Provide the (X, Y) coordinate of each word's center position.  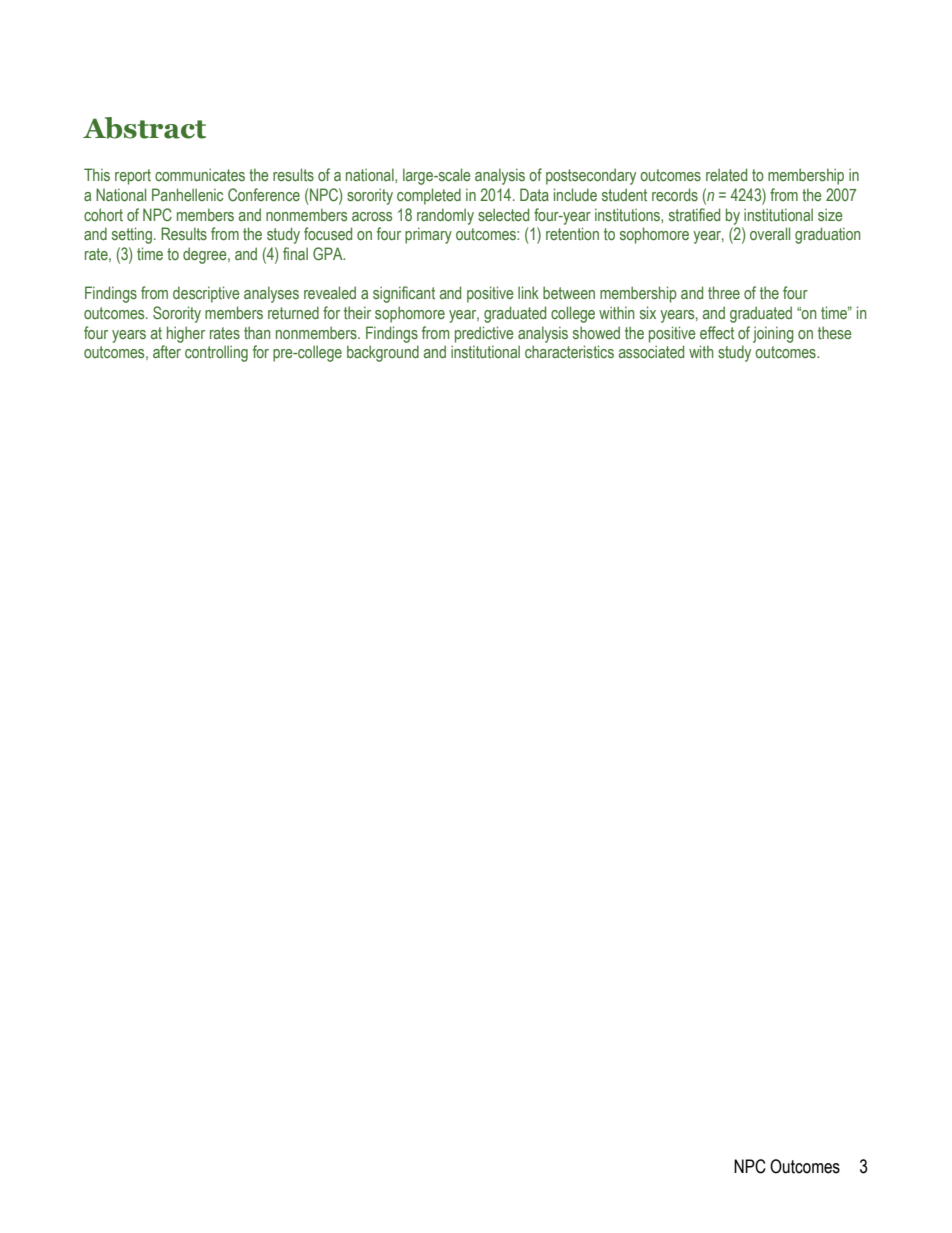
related (726, 174)
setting (132, 235)
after (167, 351)
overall (770, 233)
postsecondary (591, 176)
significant (404, 294)
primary (428, 235)
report (133, 177)
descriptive (206, 294)
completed (429, 196)
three (724, 292)
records (675, 194)
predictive (484, 334)
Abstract (144, 128)
